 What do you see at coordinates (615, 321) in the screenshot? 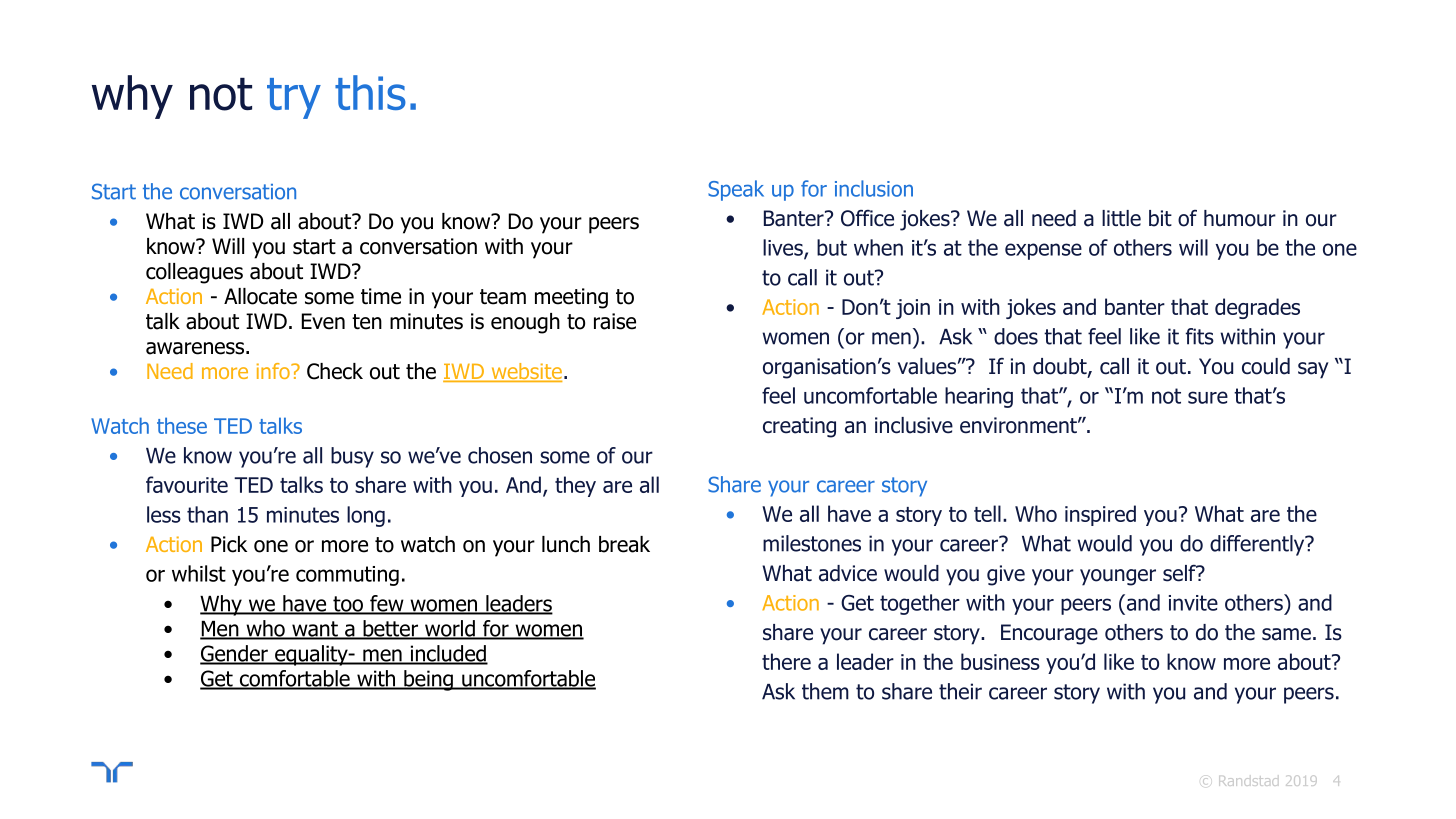
I see `raise` at bounding box center [615, 321].
